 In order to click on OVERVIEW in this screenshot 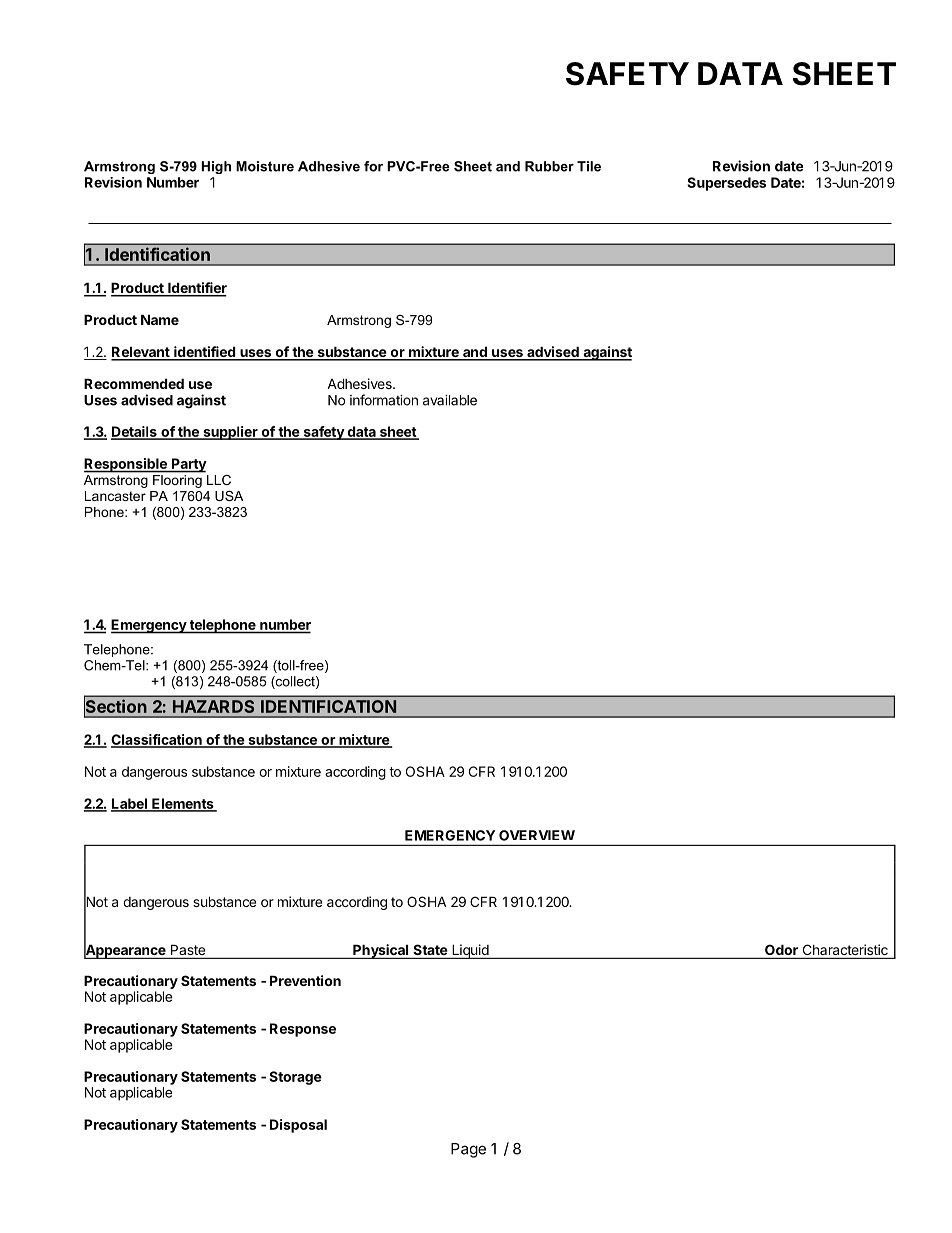, I will do `click(537, 835)`.
